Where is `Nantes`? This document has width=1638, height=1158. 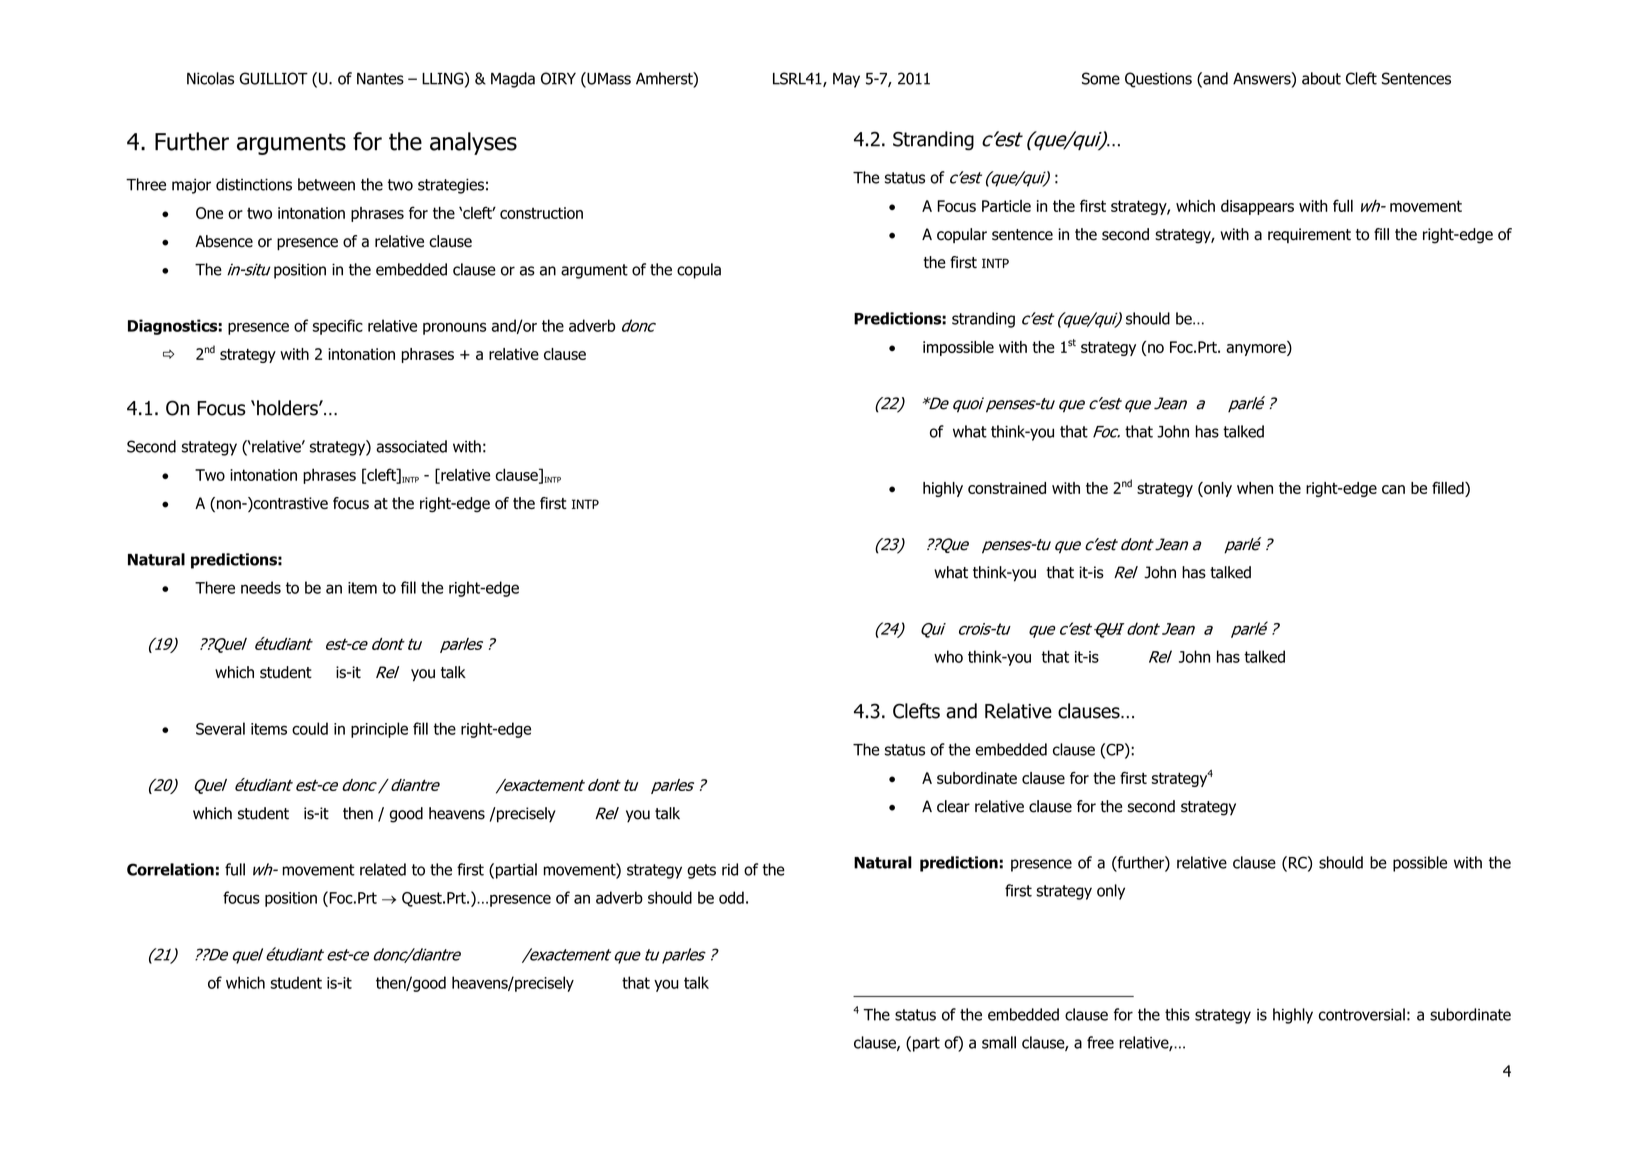
Nantes is located at coordinates (380, 79).
